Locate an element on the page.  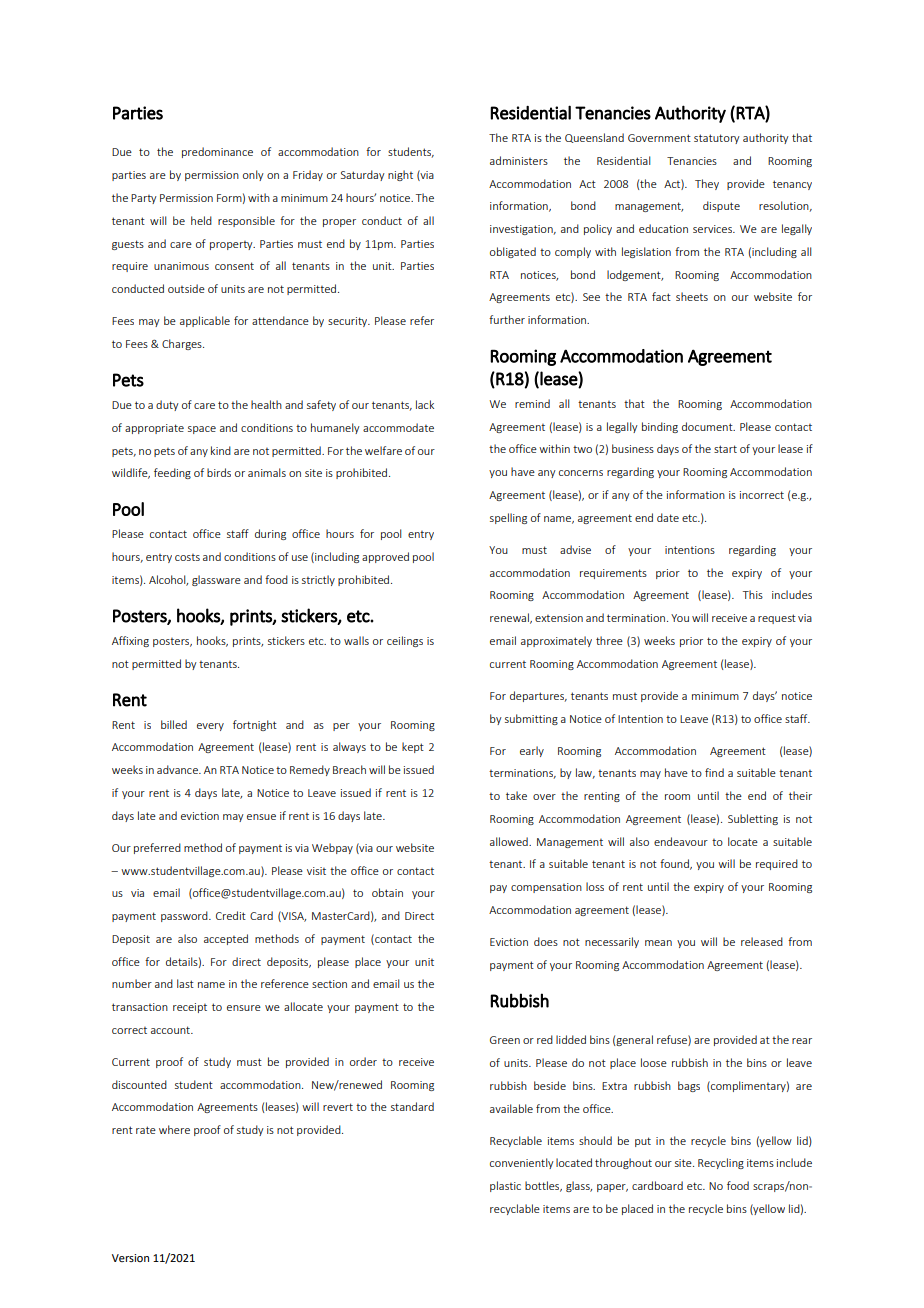
accepted is located at coordinates (226, 939).
